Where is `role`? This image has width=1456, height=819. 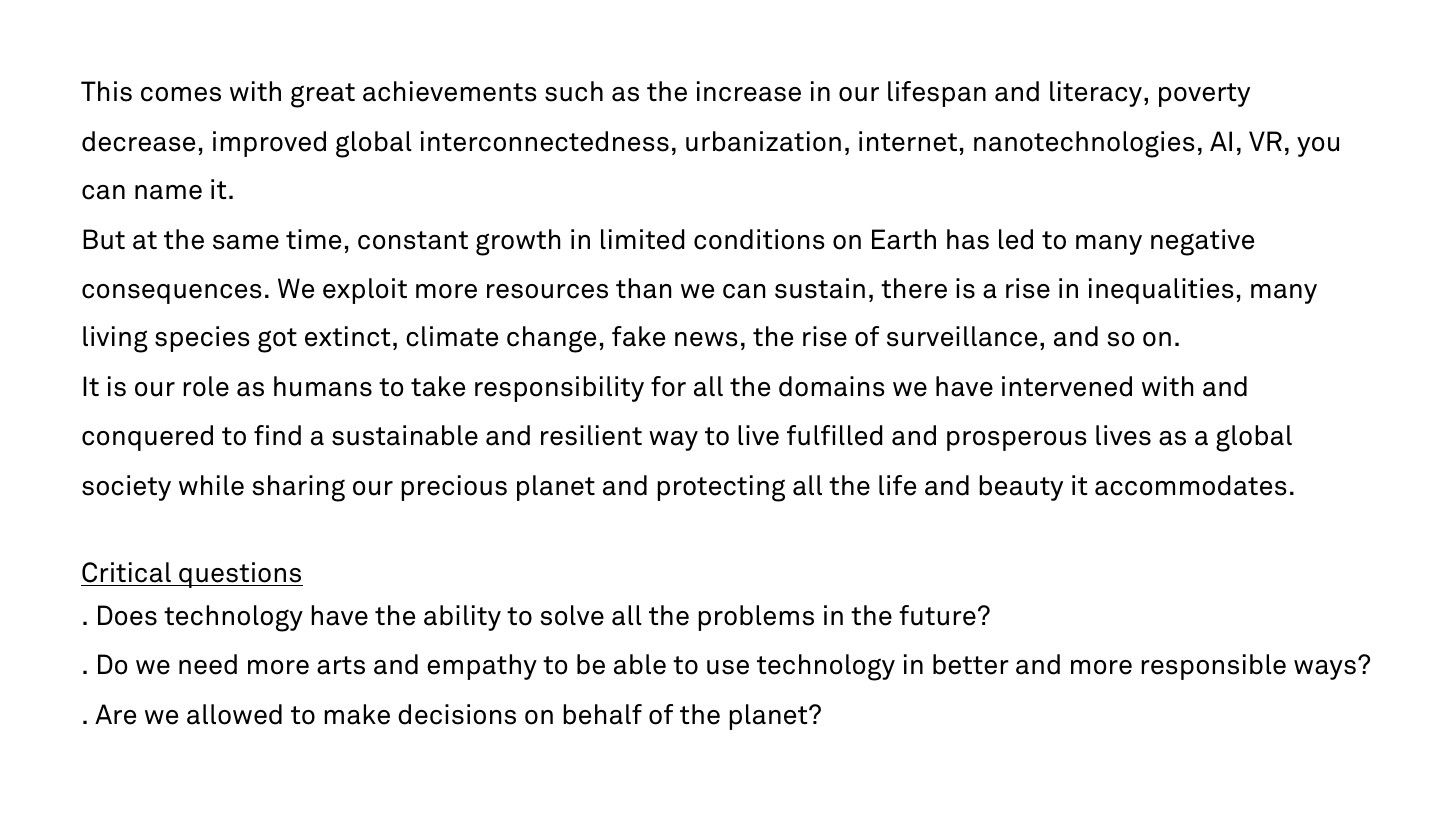 role is located at coordinates (206, 386).
